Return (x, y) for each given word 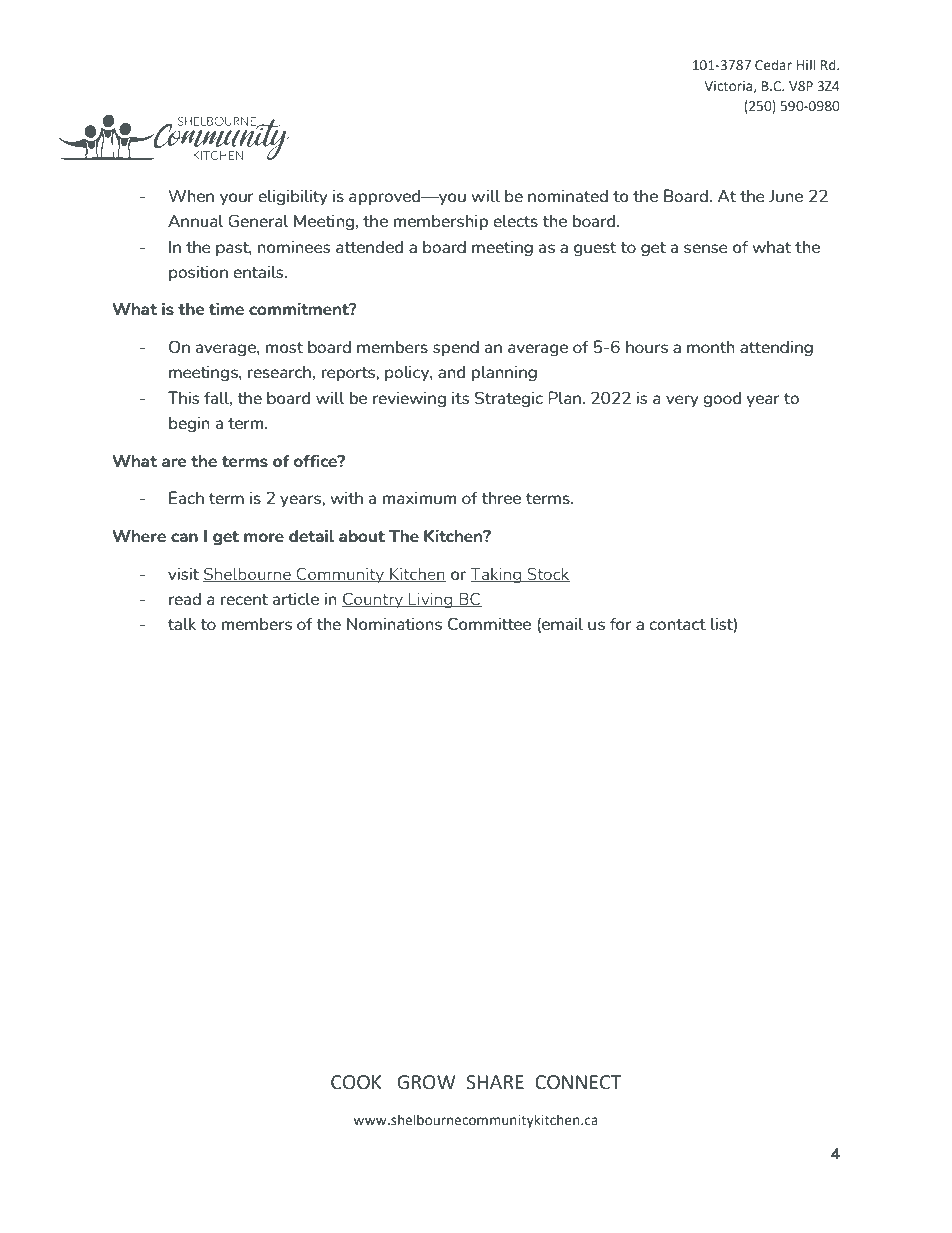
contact (677, 624)
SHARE (495, 1082)
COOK (356, 1082)
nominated (568, 195)
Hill (806, 64)
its (460, 397)
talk (182, 623)
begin (189, 424)
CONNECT (578, 1082)
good (722, 399)
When (191, 195)
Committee (489, 623)
